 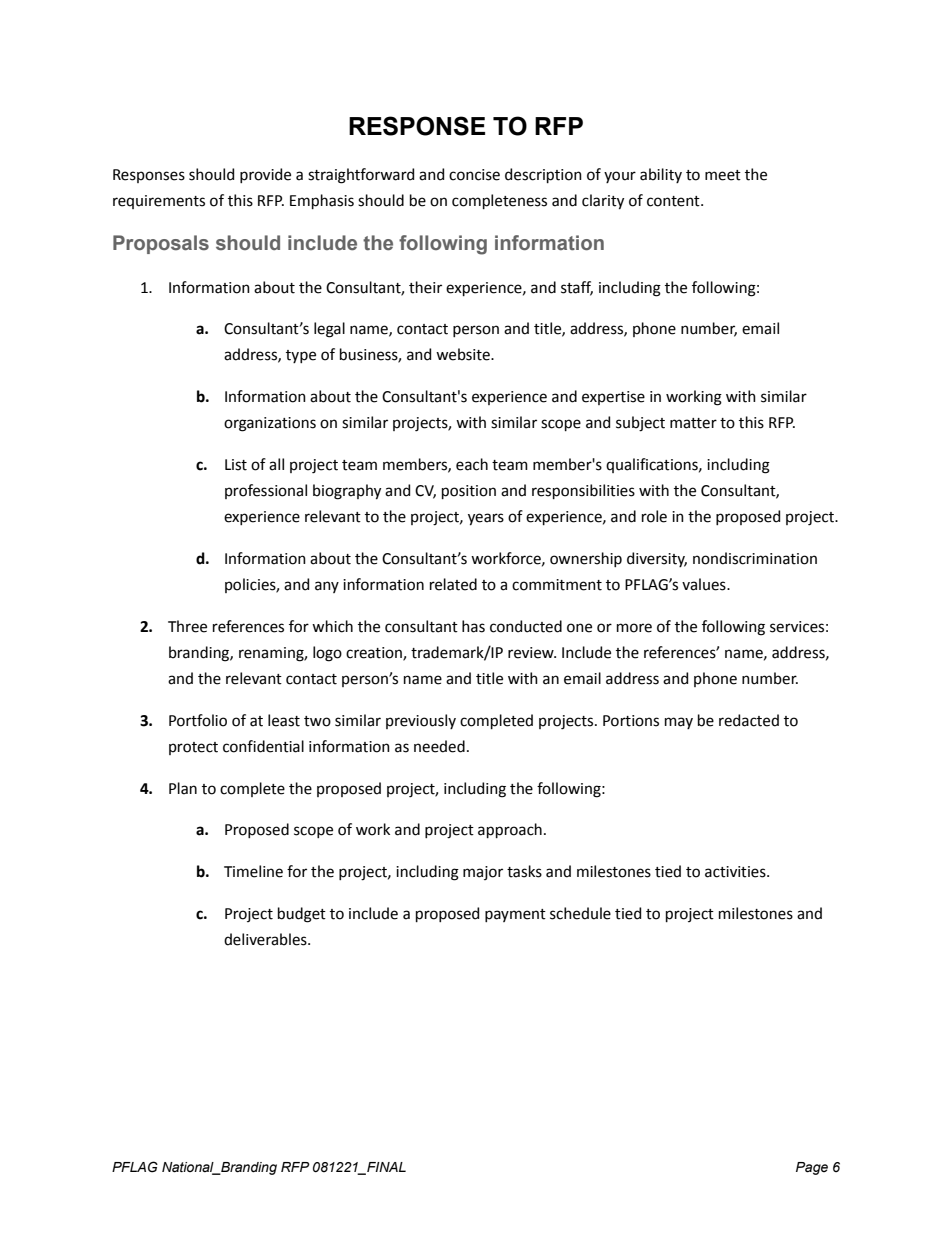 I want to click on activities, so click(x=736, y=872).
